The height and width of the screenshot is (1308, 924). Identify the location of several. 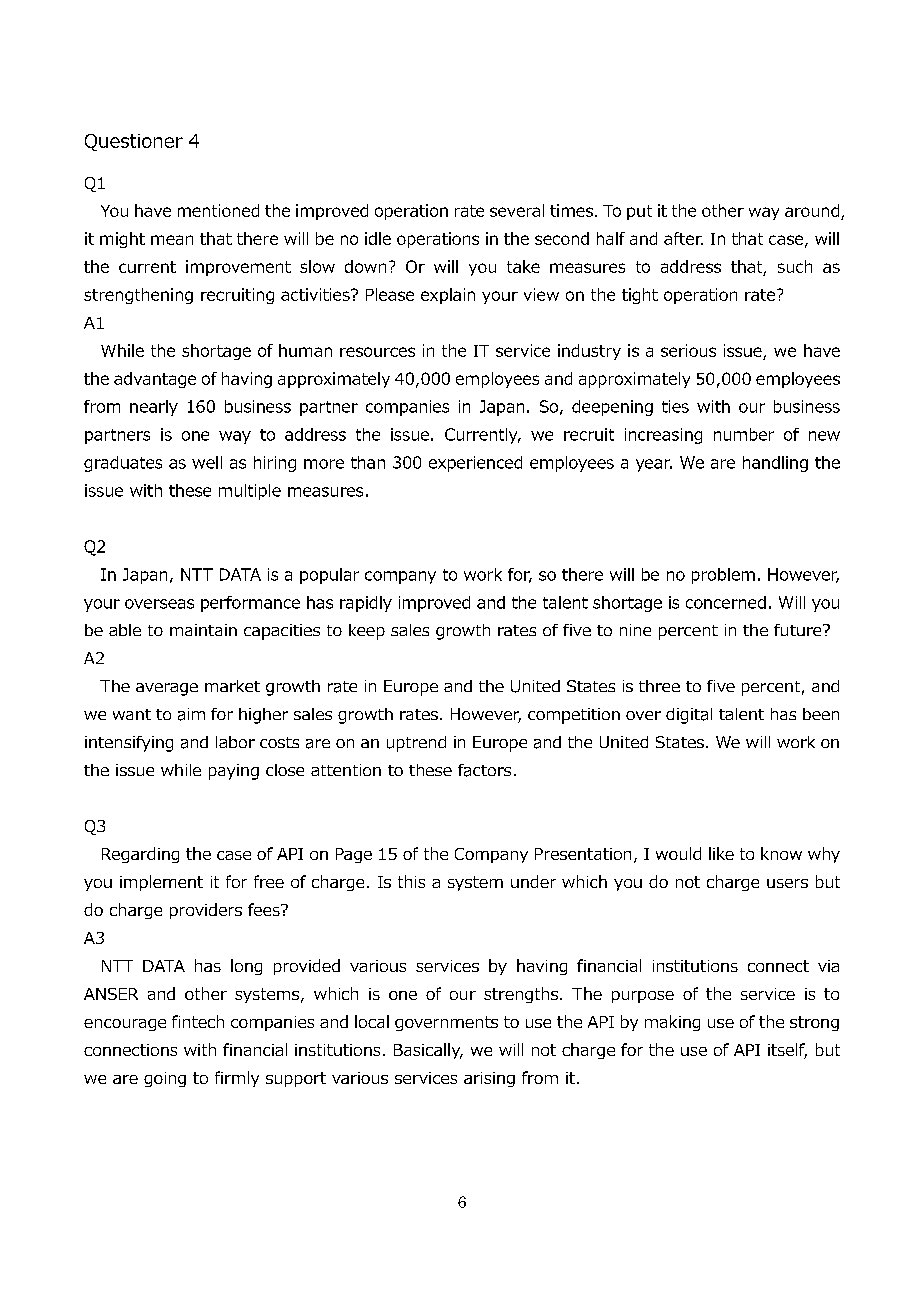
(517, 210).
